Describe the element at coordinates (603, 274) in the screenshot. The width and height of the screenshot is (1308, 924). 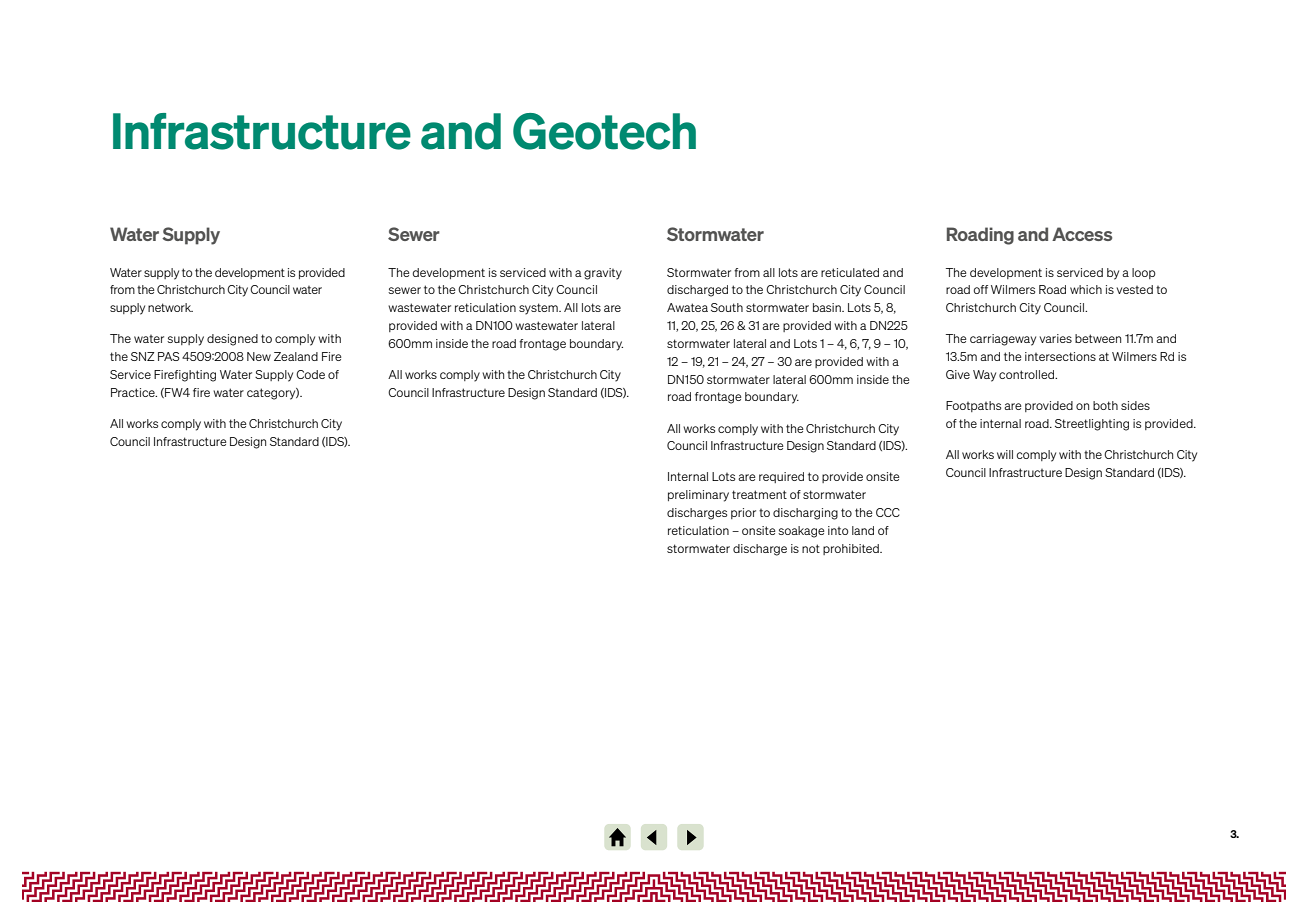
I see `gravity` at that location.
